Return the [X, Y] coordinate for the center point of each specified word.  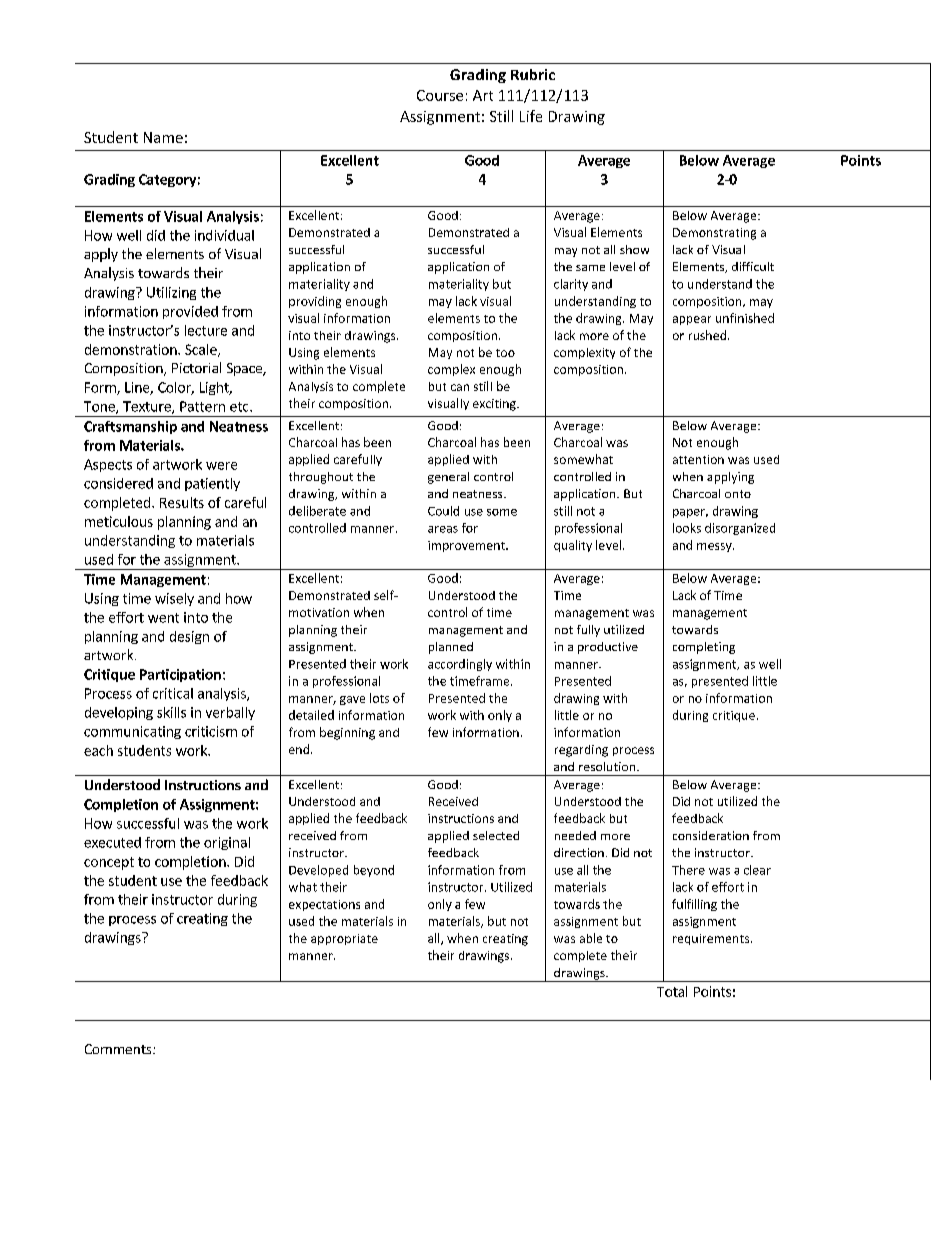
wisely [174, 599]
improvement [467, 546]
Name [163, 137]
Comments [119, 1049]
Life [531, 116]
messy [715, 547]
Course [440, 95]
